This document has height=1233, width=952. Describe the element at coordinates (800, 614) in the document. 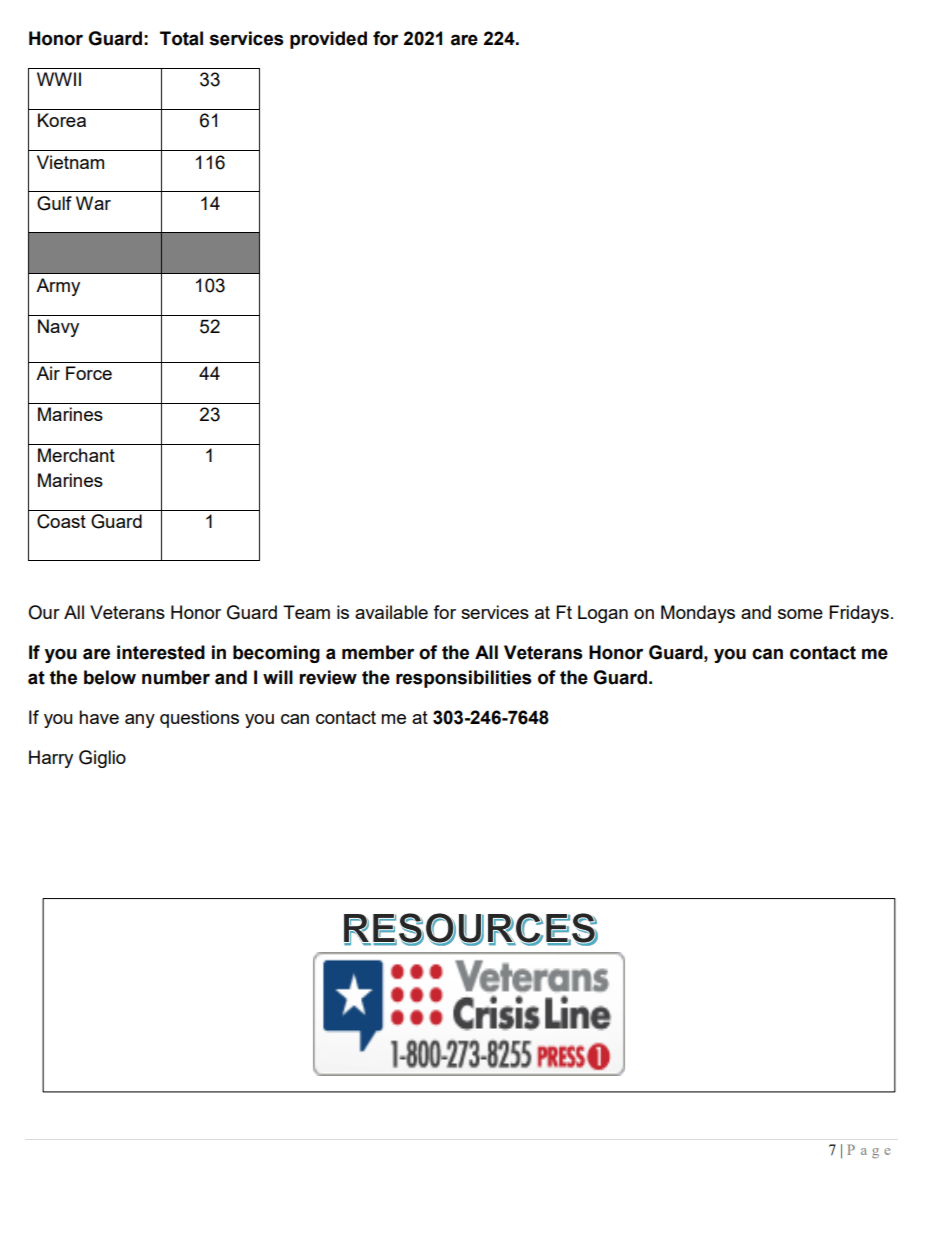

I see `some` at that location.
